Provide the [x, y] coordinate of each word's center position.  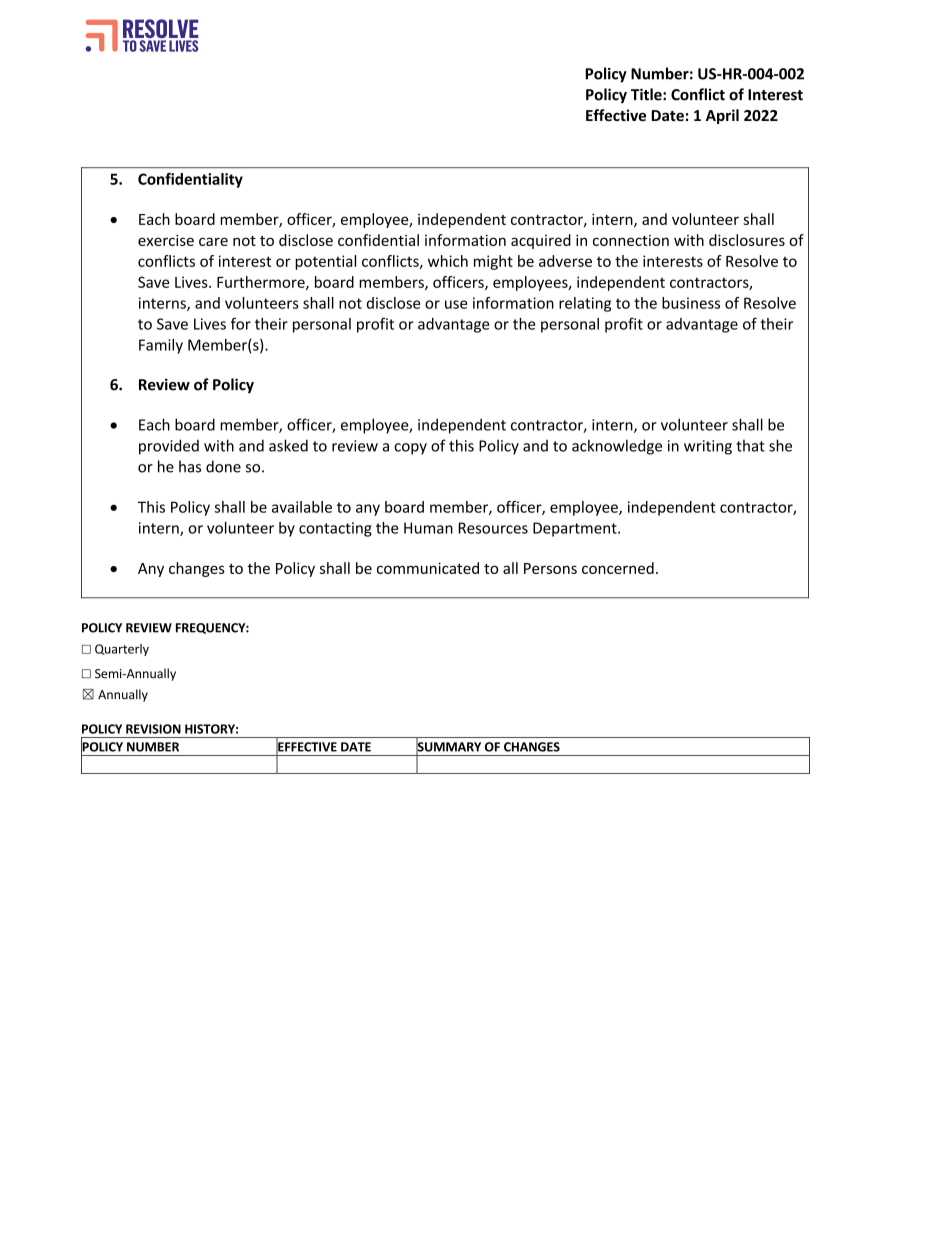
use [456, 304]
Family [161, 346]
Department [576, 529]
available [302, 507]
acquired [541, 241]
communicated [428, 568]
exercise [166, 240]
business [691, 303]
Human [428, 528]
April [722, 116]
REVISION [153, 729]
